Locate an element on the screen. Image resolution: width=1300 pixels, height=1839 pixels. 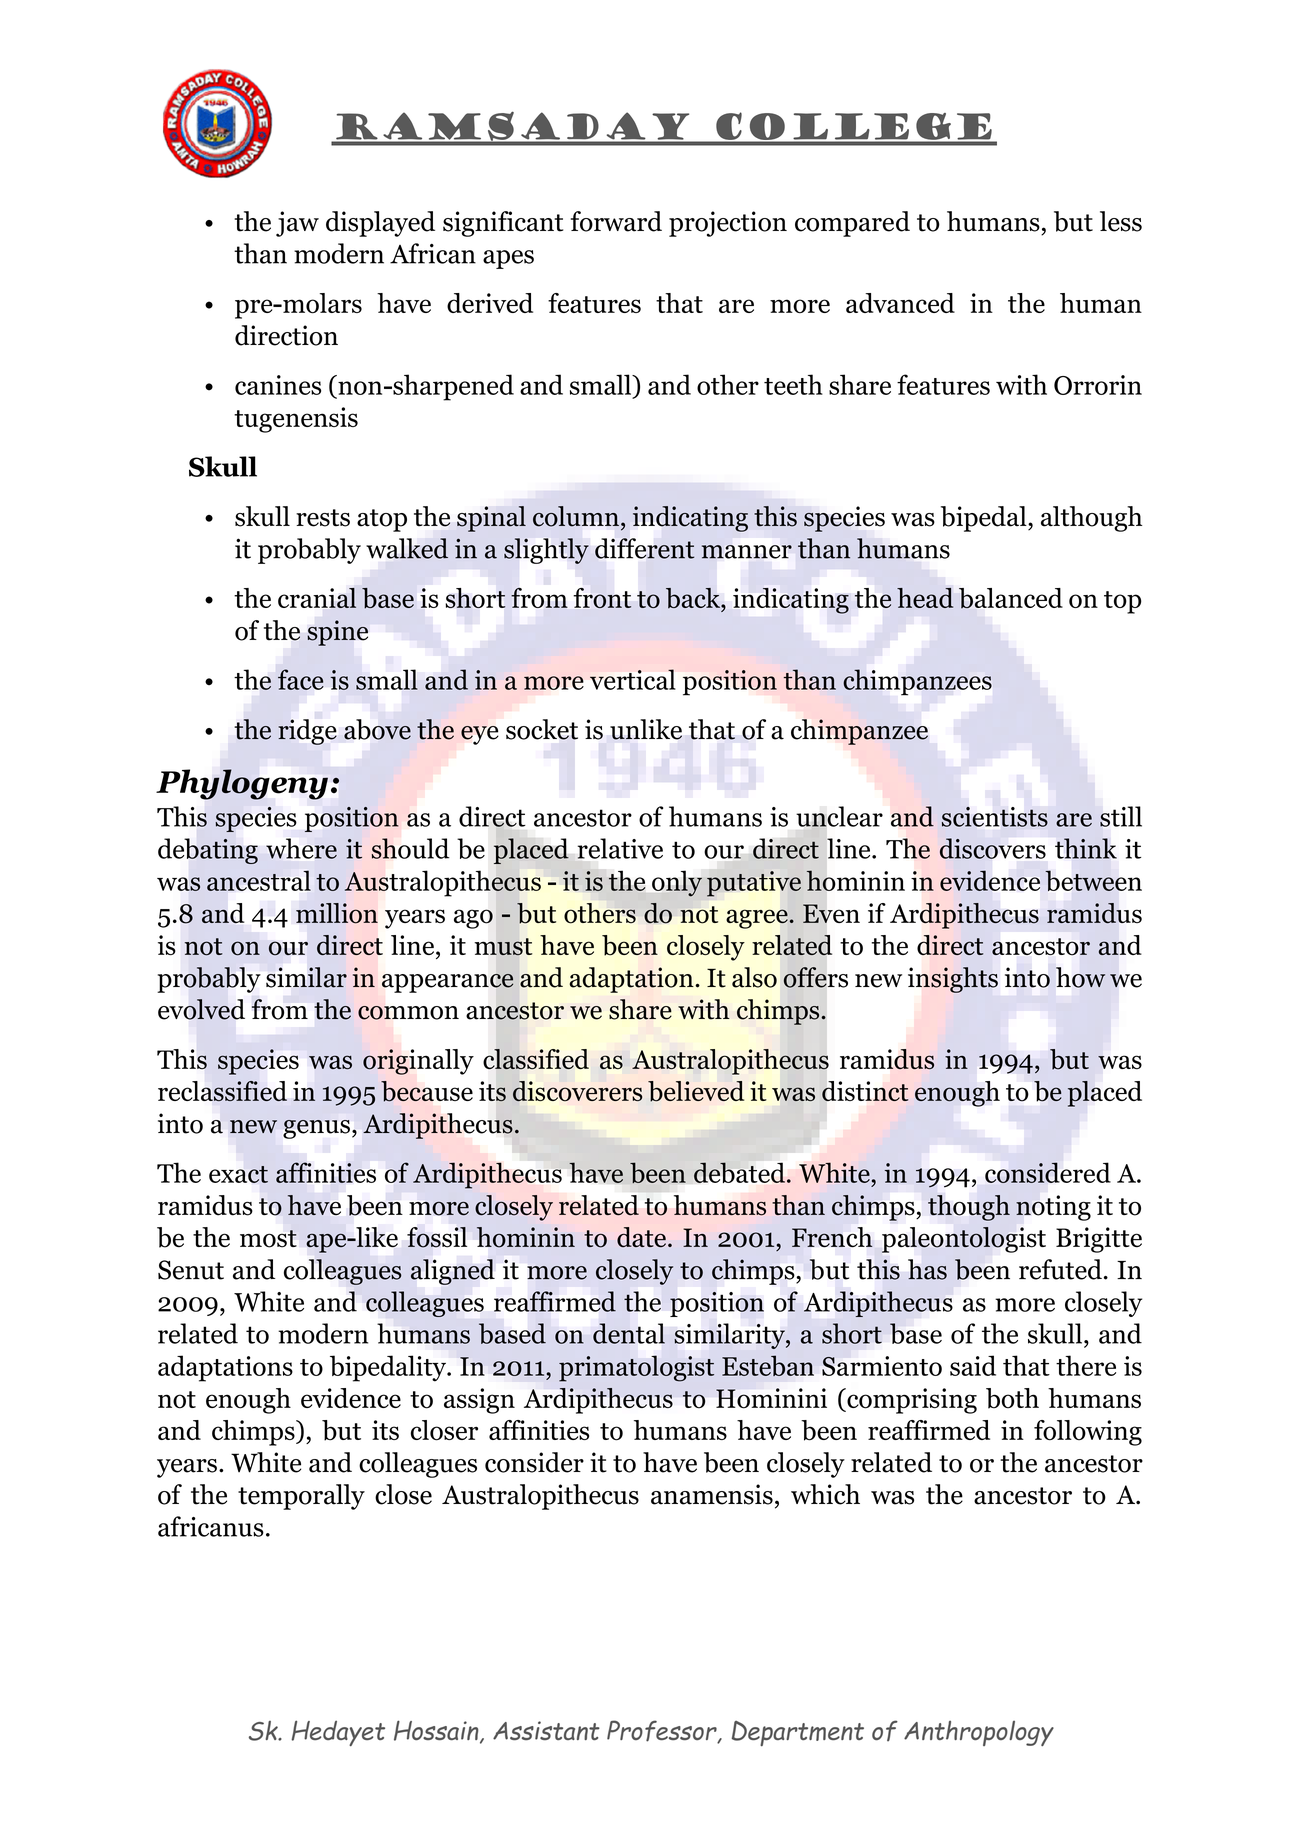
both is located at coordinates (1012, 1398).
